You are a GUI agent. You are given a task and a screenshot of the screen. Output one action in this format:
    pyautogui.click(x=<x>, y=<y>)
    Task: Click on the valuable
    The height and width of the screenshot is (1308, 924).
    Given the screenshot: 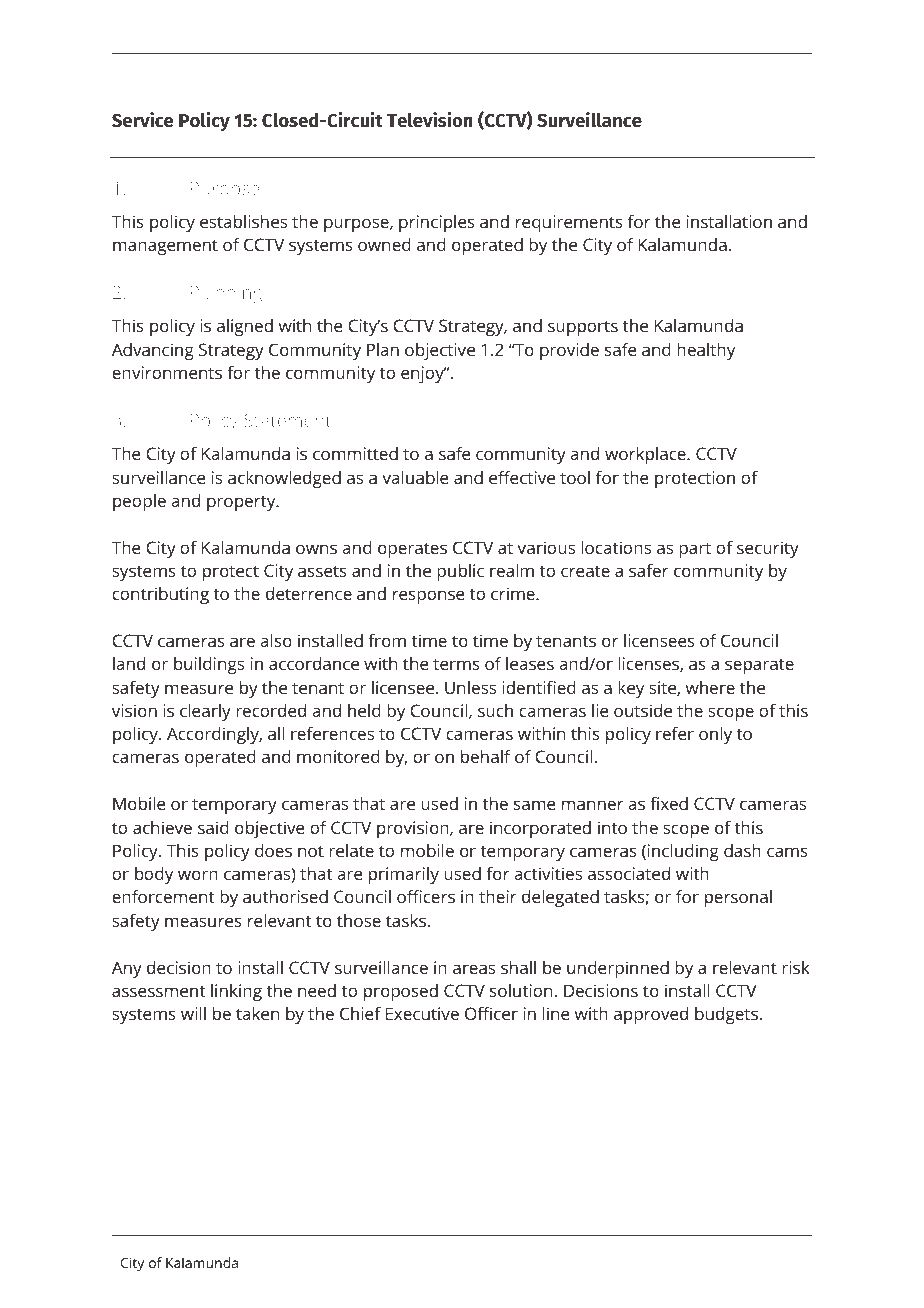 What is the action you would take?
    pyautogui.click(x=415, y=477)
